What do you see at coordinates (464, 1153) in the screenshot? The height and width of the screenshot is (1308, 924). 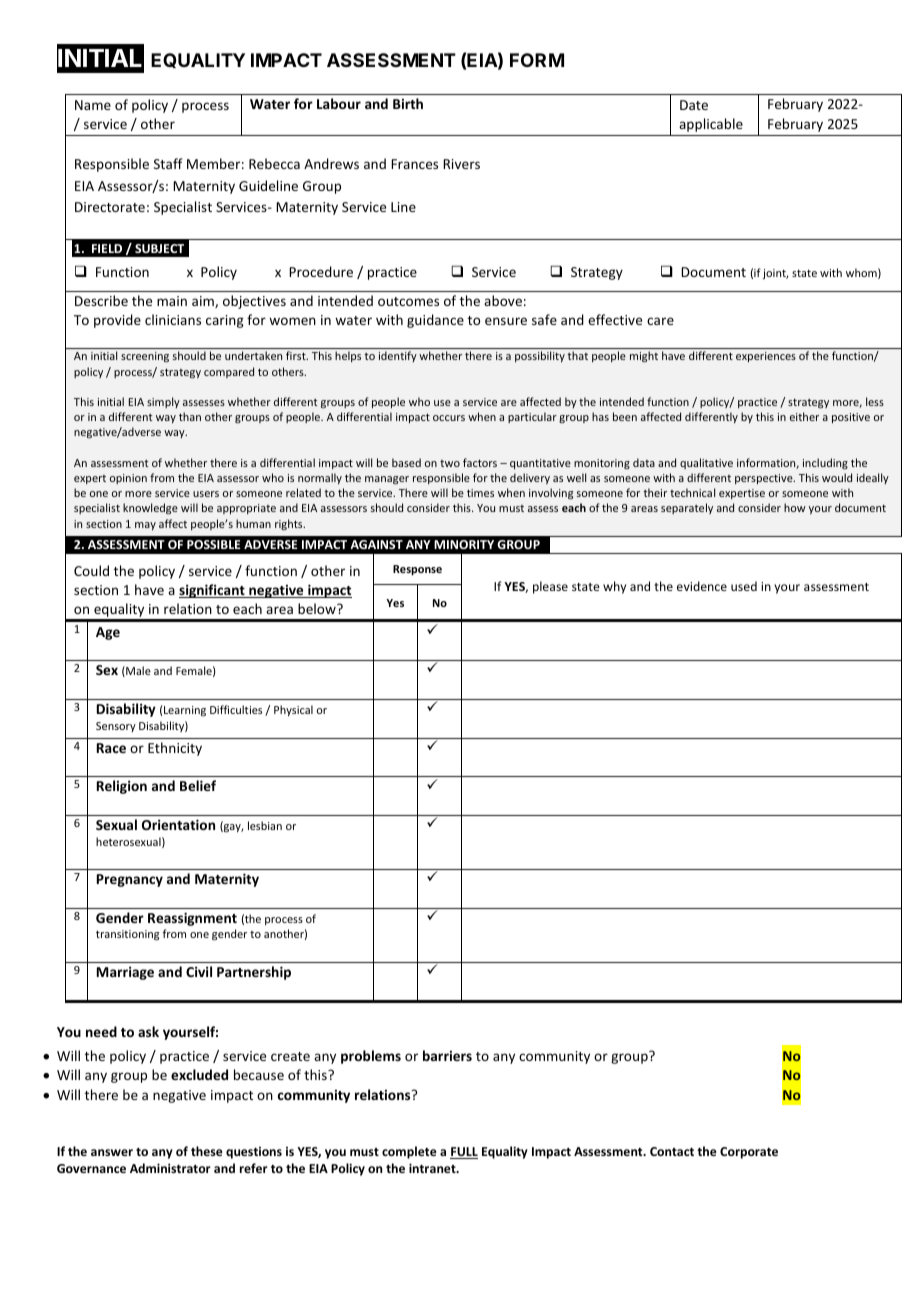 I see `FULL` at bounding box center [464, 1153].
